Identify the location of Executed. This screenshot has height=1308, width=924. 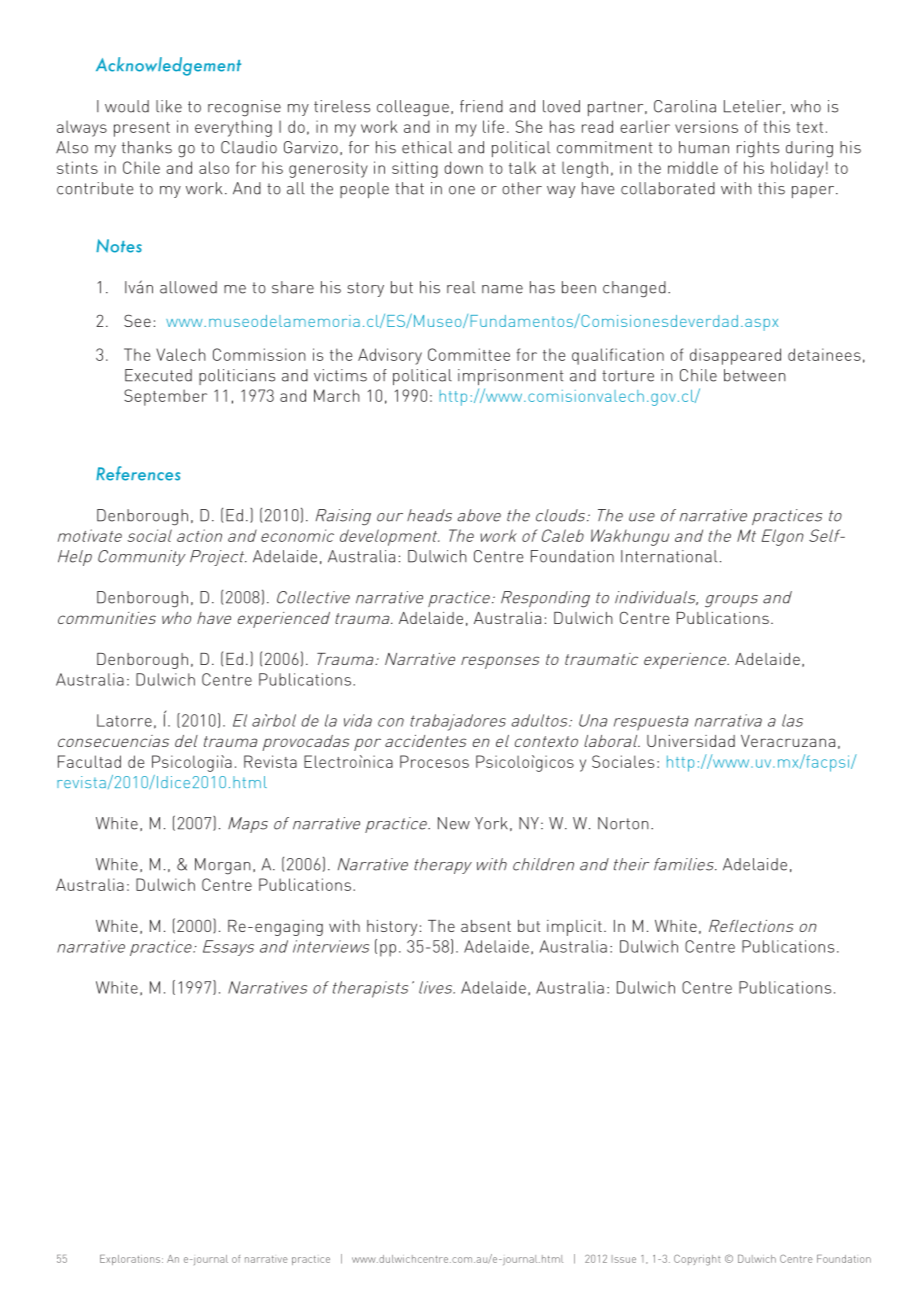
(158, 375).
